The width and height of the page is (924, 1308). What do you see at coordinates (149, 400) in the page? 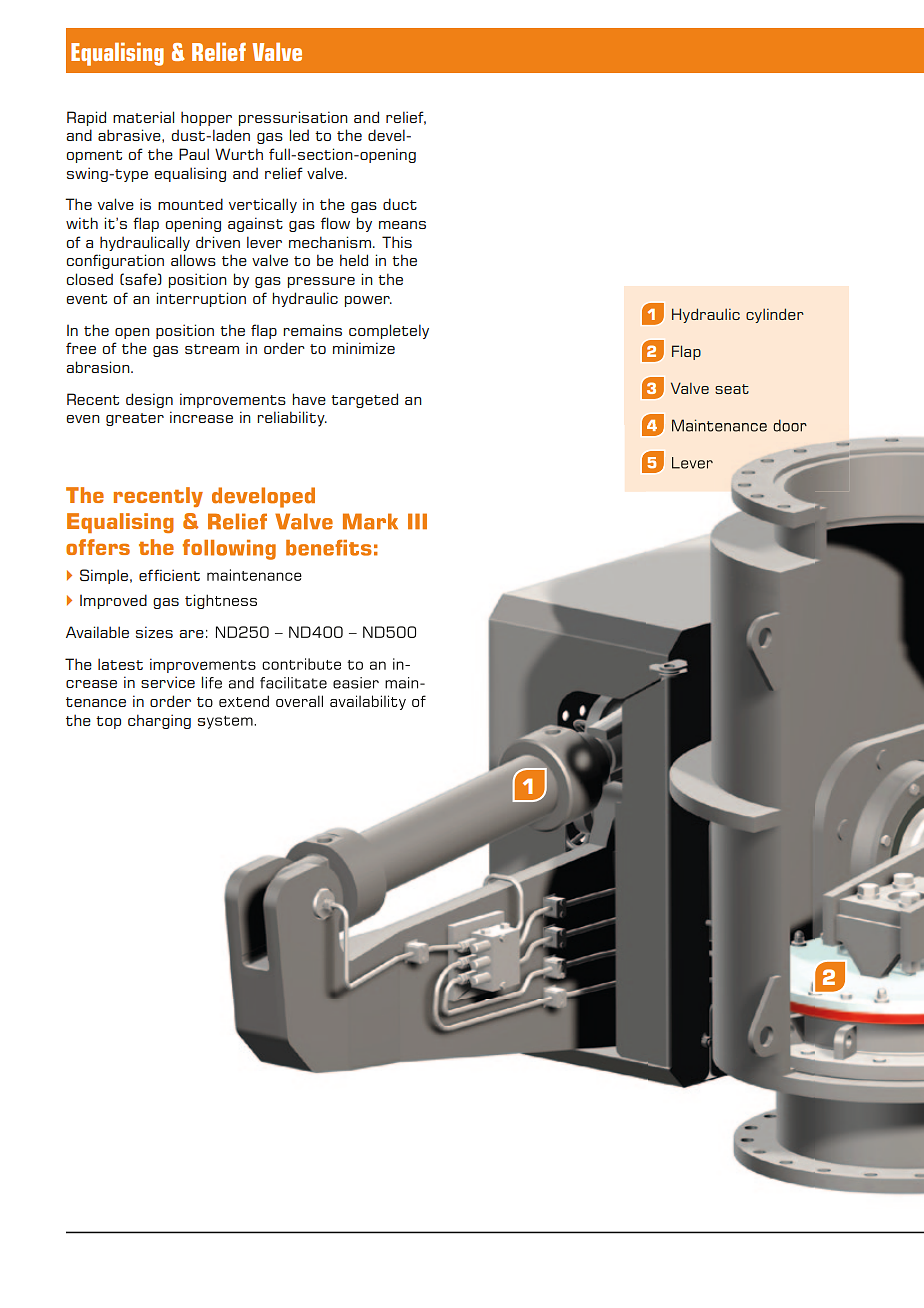
I see `design` at bounding box center [149, 400].
